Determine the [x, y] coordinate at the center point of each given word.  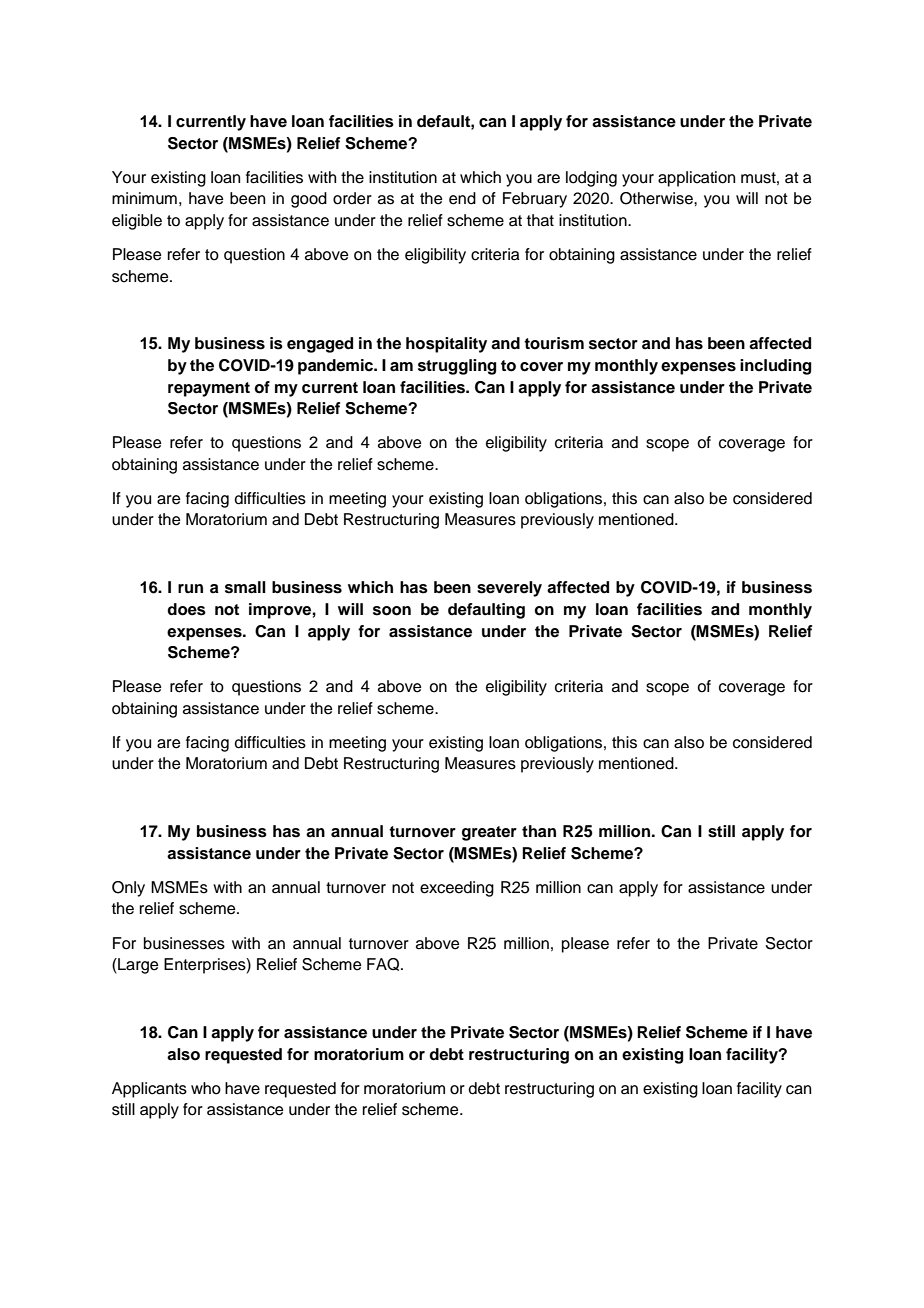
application [696, 179]
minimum [144, 198]
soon [392, 611]
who [206, 1088]
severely [509, 589]
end [462, 198]
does [186, 609]
